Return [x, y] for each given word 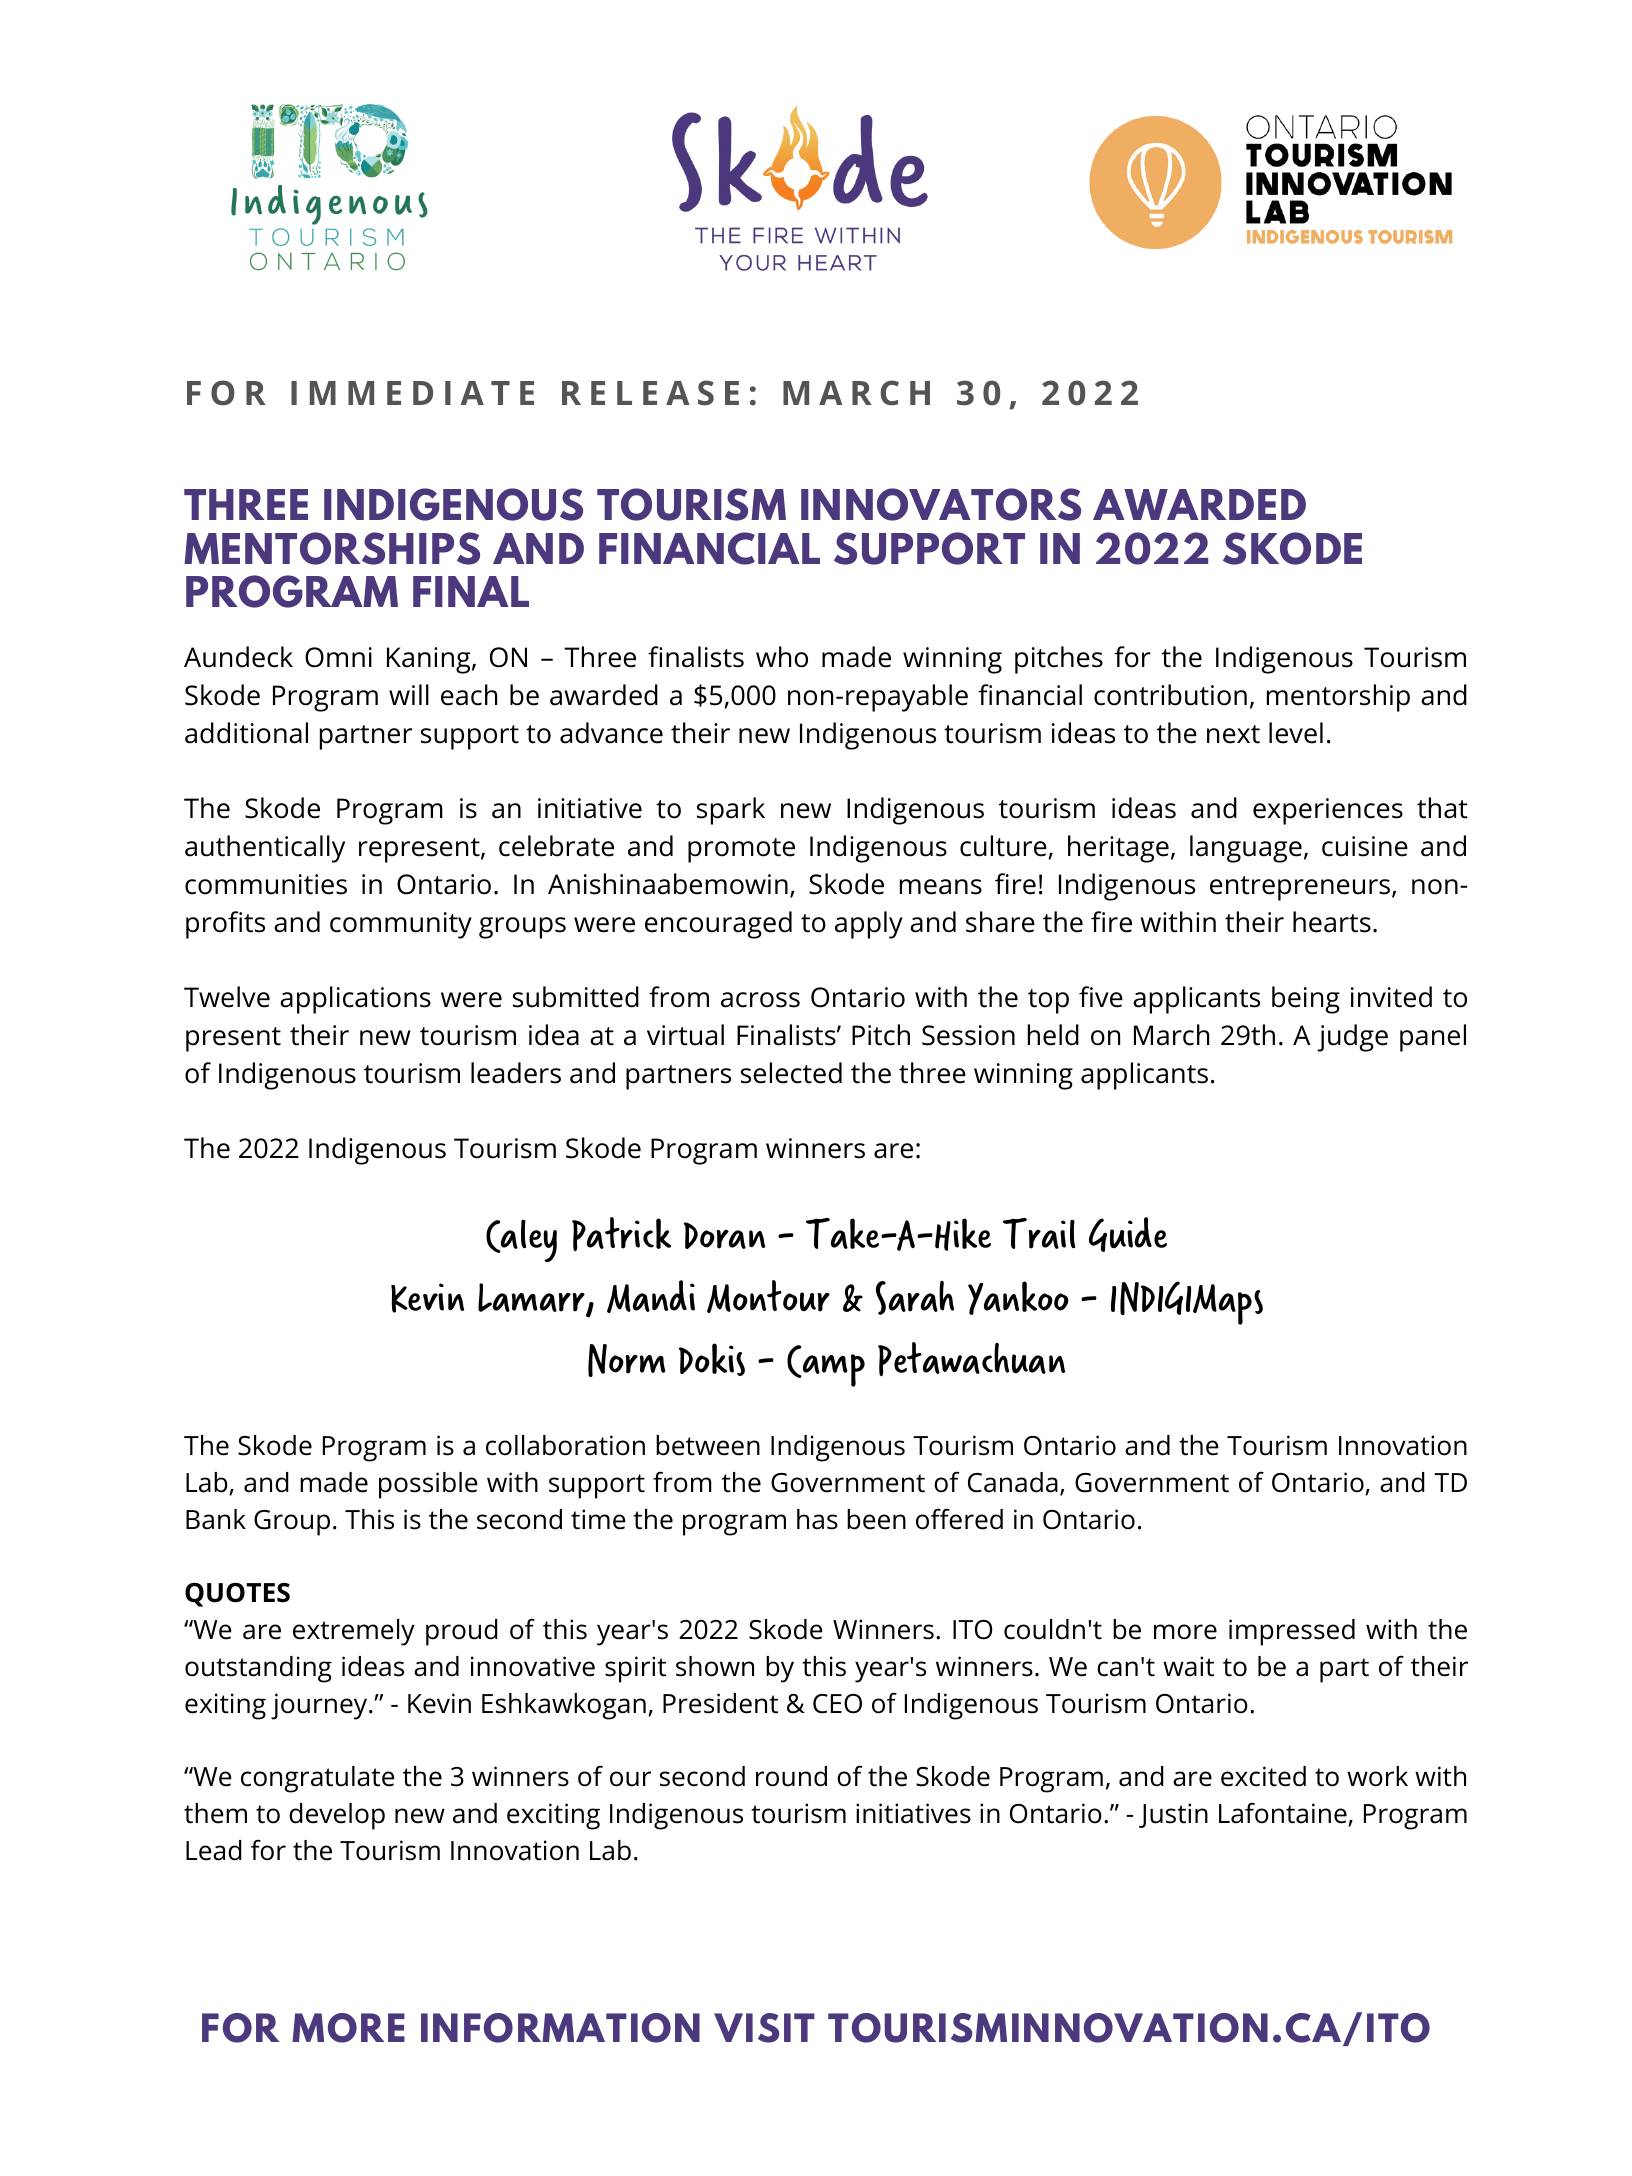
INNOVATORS [941, 504]
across [760, 1000]
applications [355, 1000]
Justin [1173, 1815]
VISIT [764, 2028]
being [1306, 1000]
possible [428, 1485]
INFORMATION [560, 2028]
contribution [1170, 695]
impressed [1292, 1632]
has [817, 1519]
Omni [338, 657]
